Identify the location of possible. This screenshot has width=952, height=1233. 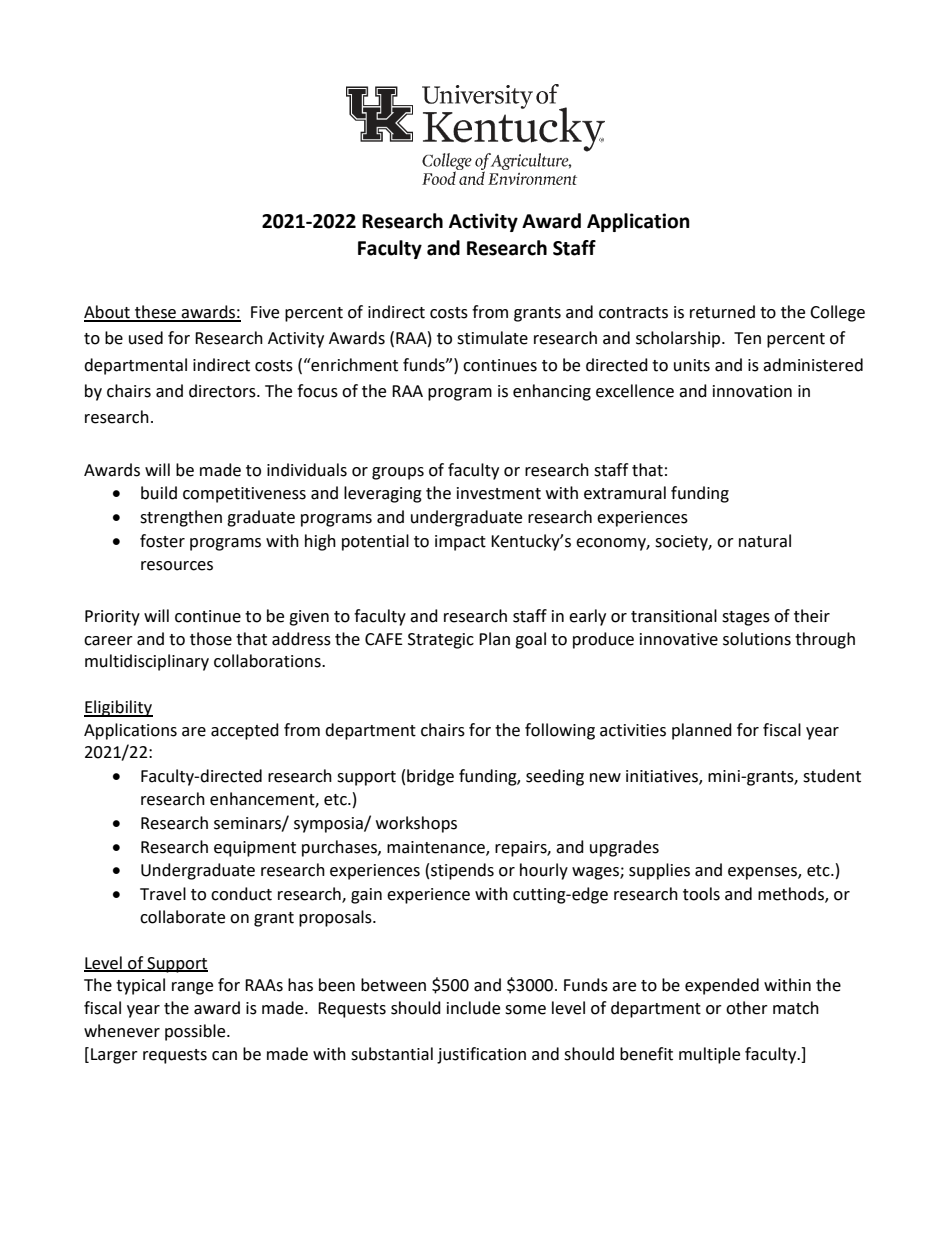
(196, 1032).
